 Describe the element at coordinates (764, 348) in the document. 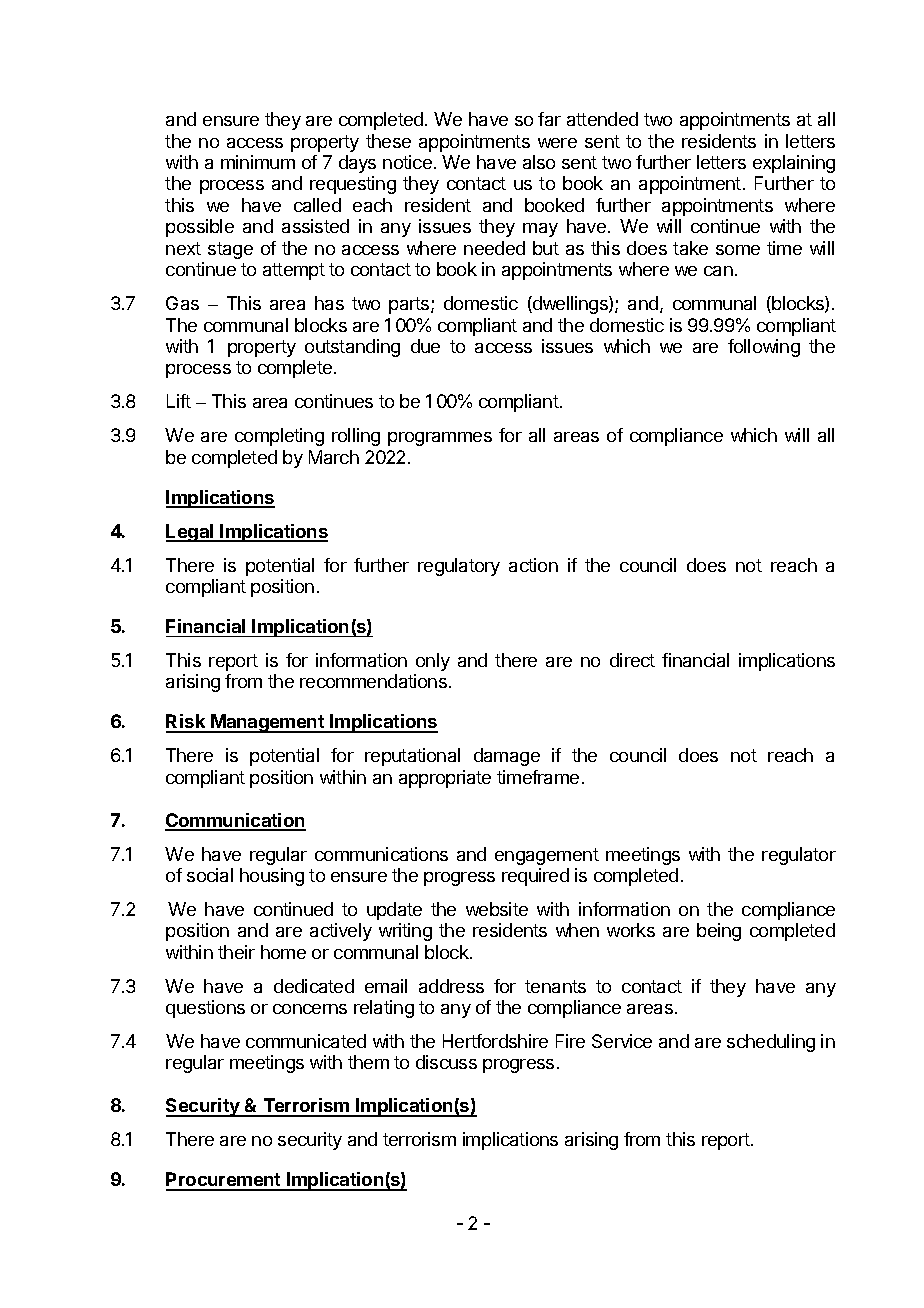

I see `following` at that location.
